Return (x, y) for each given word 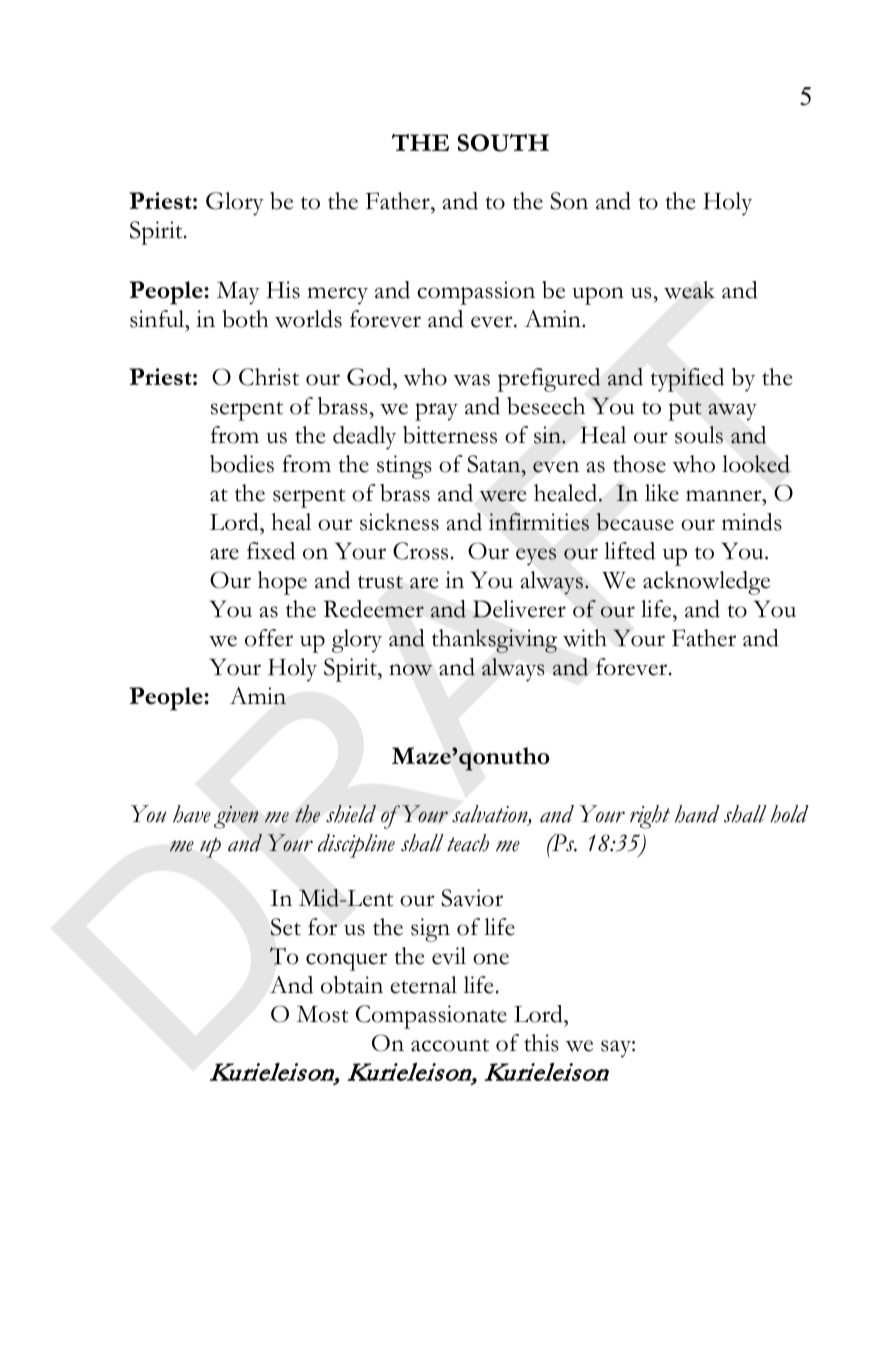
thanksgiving (494, 641)
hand (697, 814)
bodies (242, 464)
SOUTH (503, 143)
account (450, 1045)
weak (689, 290)
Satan (495, 464)
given (236, 817)
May (238, 293)
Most (322, 1014)
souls (699, 435)
